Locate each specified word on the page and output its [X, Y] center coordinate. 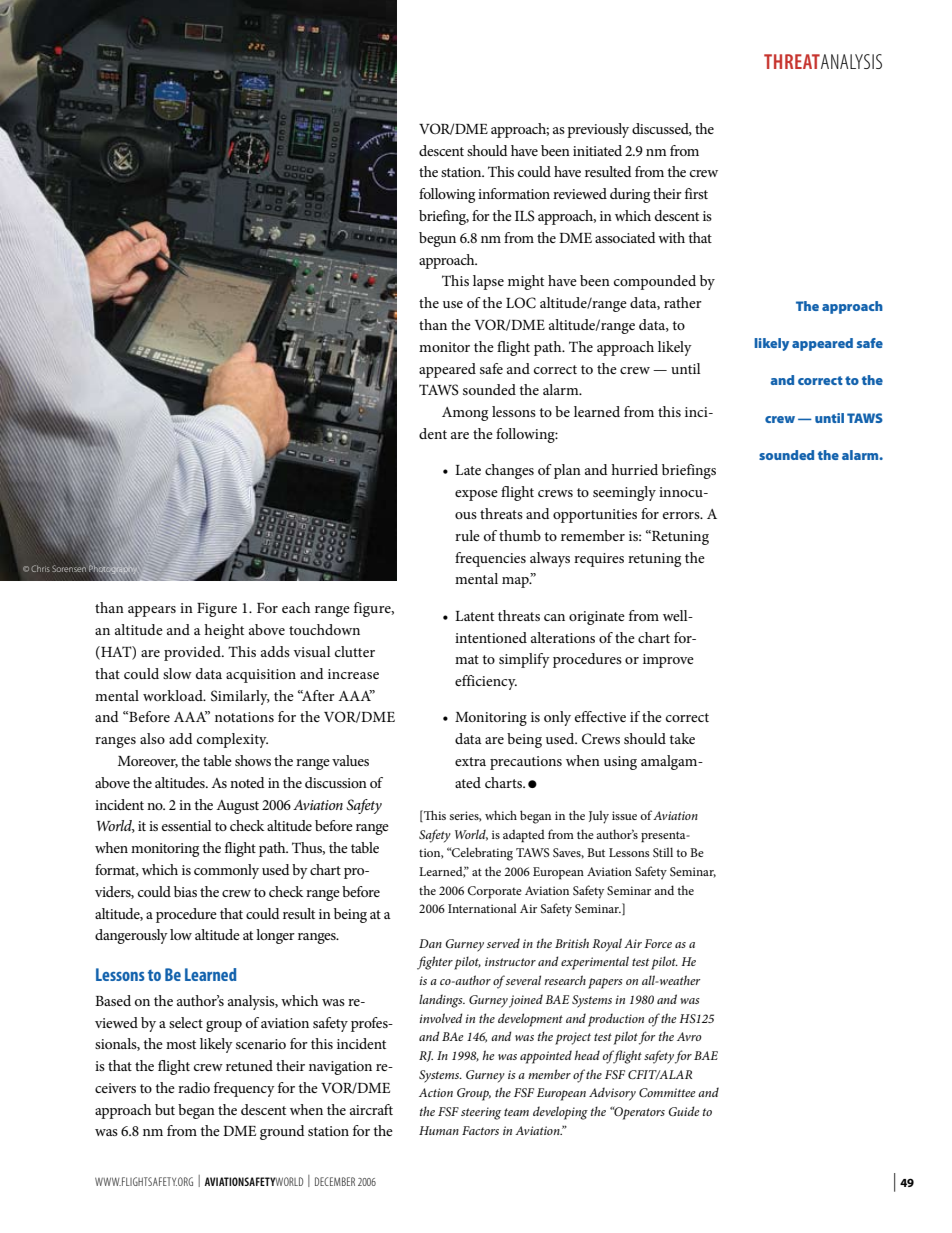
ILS [525, 216]
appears [152, 611]
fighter [435, 963]
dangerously [131, 936]
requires [599, 560]
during [630, 195]
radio [194, 1087]
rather [683, 302]
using [620, 763]
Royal [607, 945]
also [152, 738]
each [296, 607]
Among [465, 414]
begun [437, 239]
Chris [40, 568]
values [350, 760]
